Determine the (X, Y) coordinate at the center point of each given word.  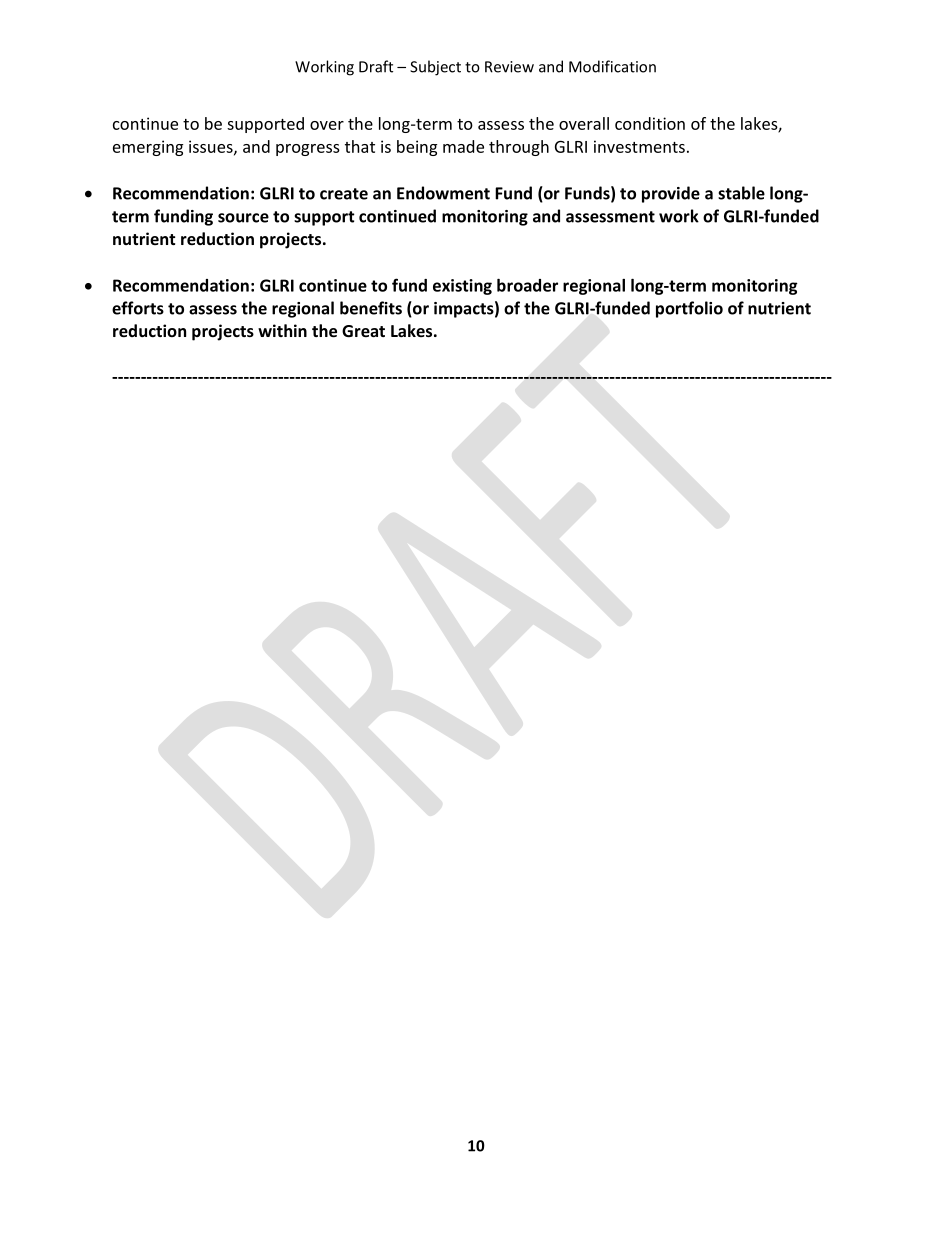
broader (527, 285)
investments (639, 146)
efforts (138, 308)
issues (212, 147)
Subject (435, 68)
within (282, 330)
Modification (612, 66)
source (243, 218)
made (463, 146)
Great (363, 331)
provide (671, 194)
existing (462, 287)
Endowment (443, 193)
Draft (376, 66)
